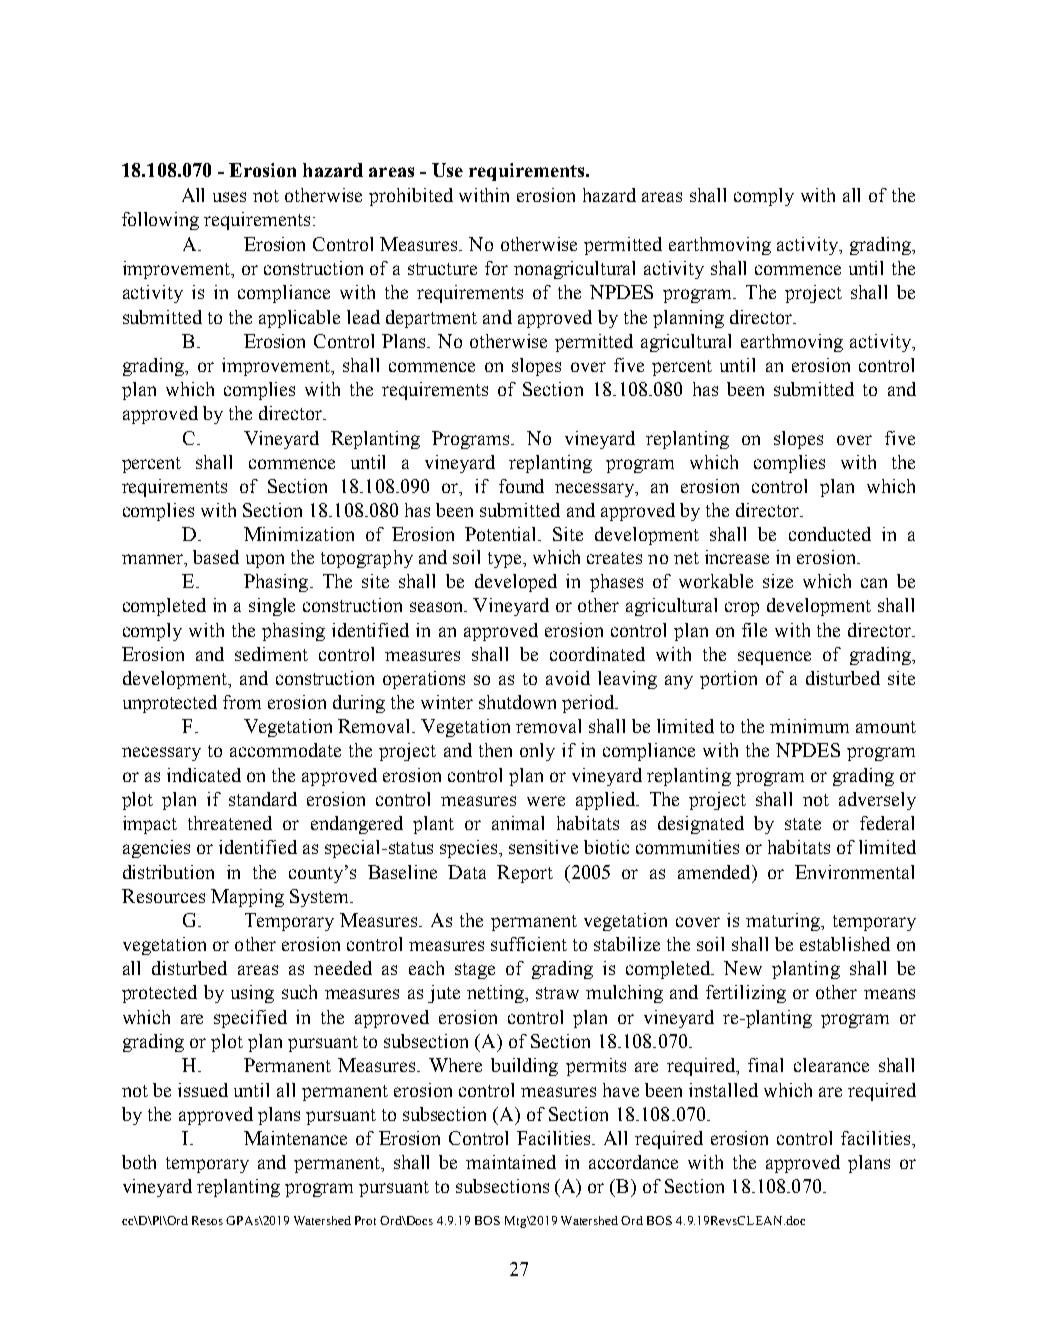 Image resolution: width=1037 pixels, height=1342 pixels. What do you see at coordinates (442, 269) in the screenshot?
I see `structure` at bounding box center [442, 269].
